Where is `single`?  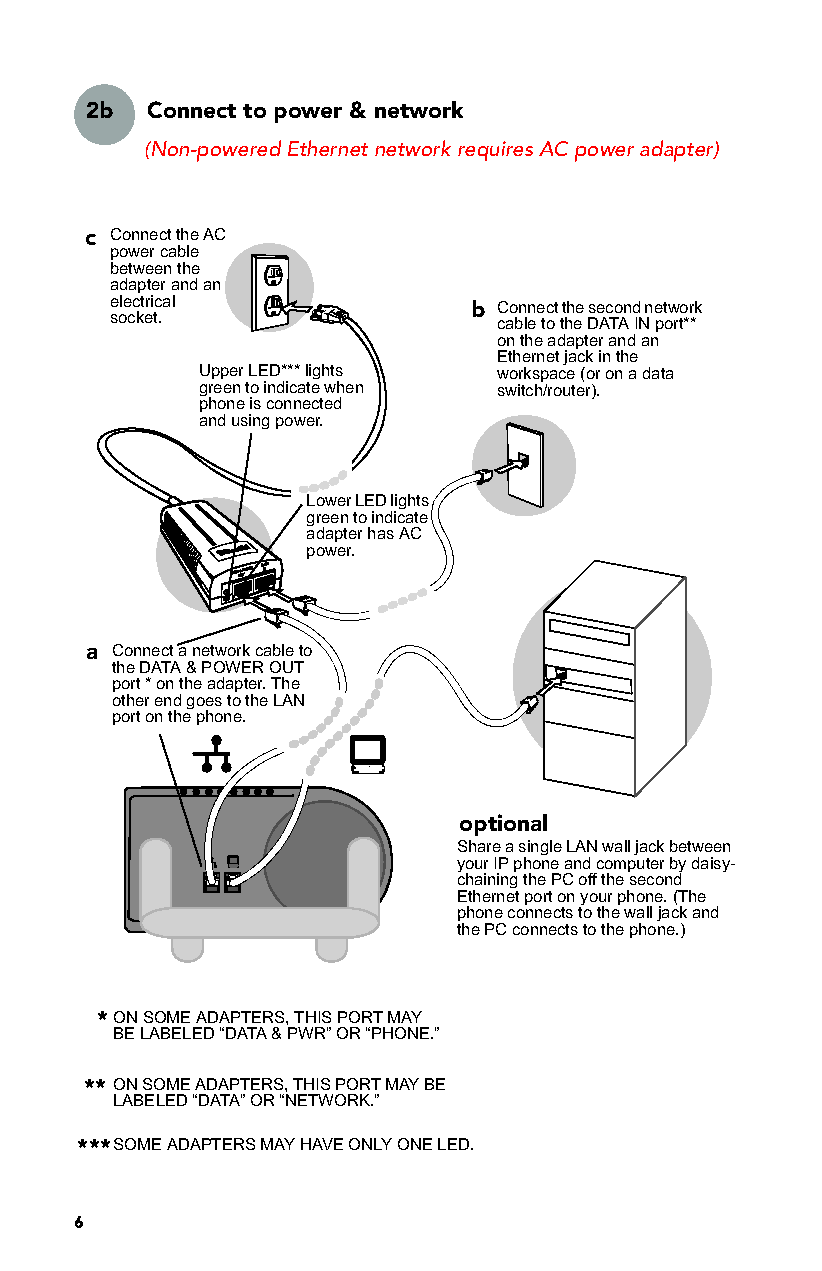
single is located at coordinates (540, 849).
